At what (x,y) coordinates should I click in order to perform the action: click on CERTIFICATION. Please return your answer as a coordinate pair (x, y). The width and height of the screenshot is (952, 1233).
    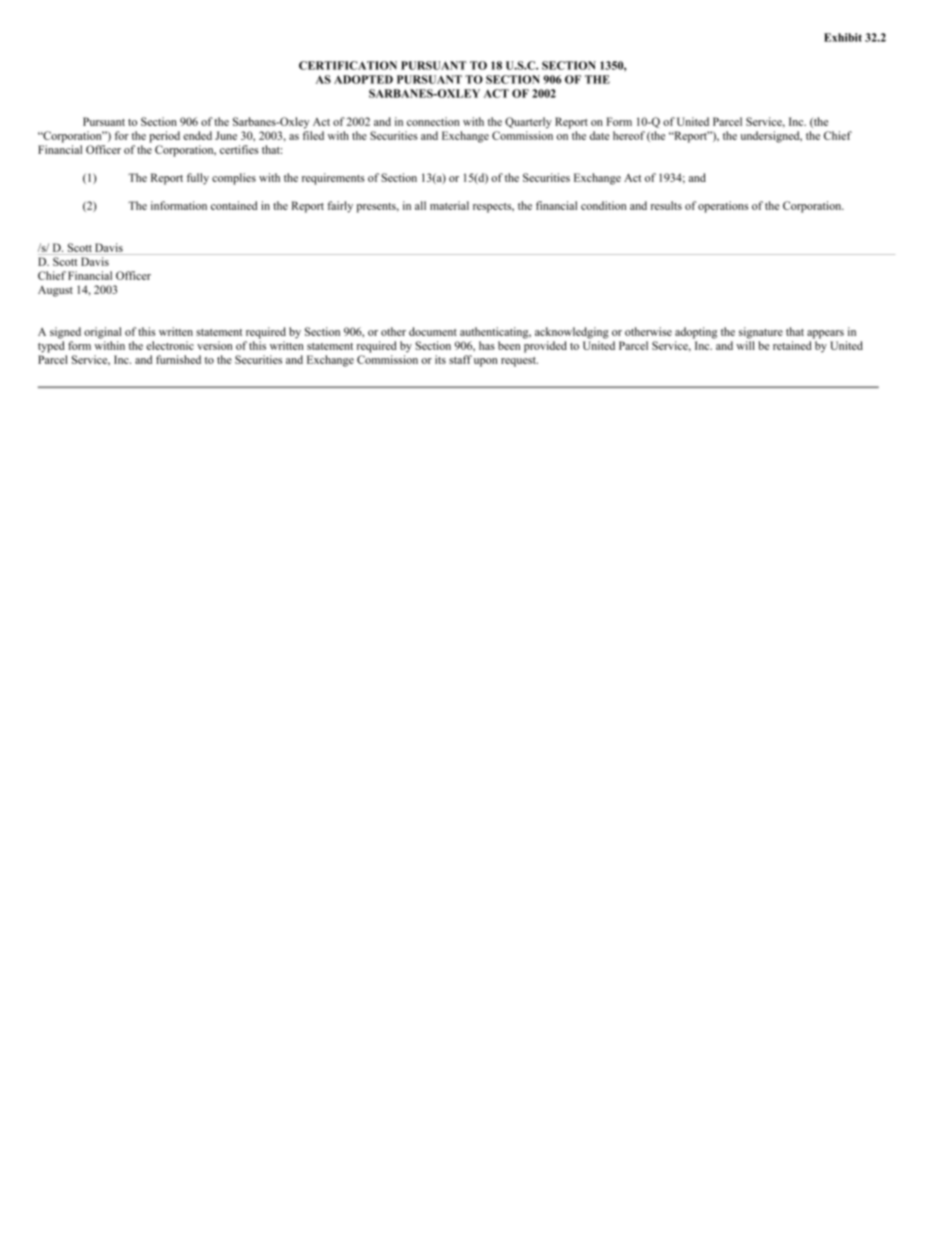
    Looking at the image, I should click on (348, 65).
